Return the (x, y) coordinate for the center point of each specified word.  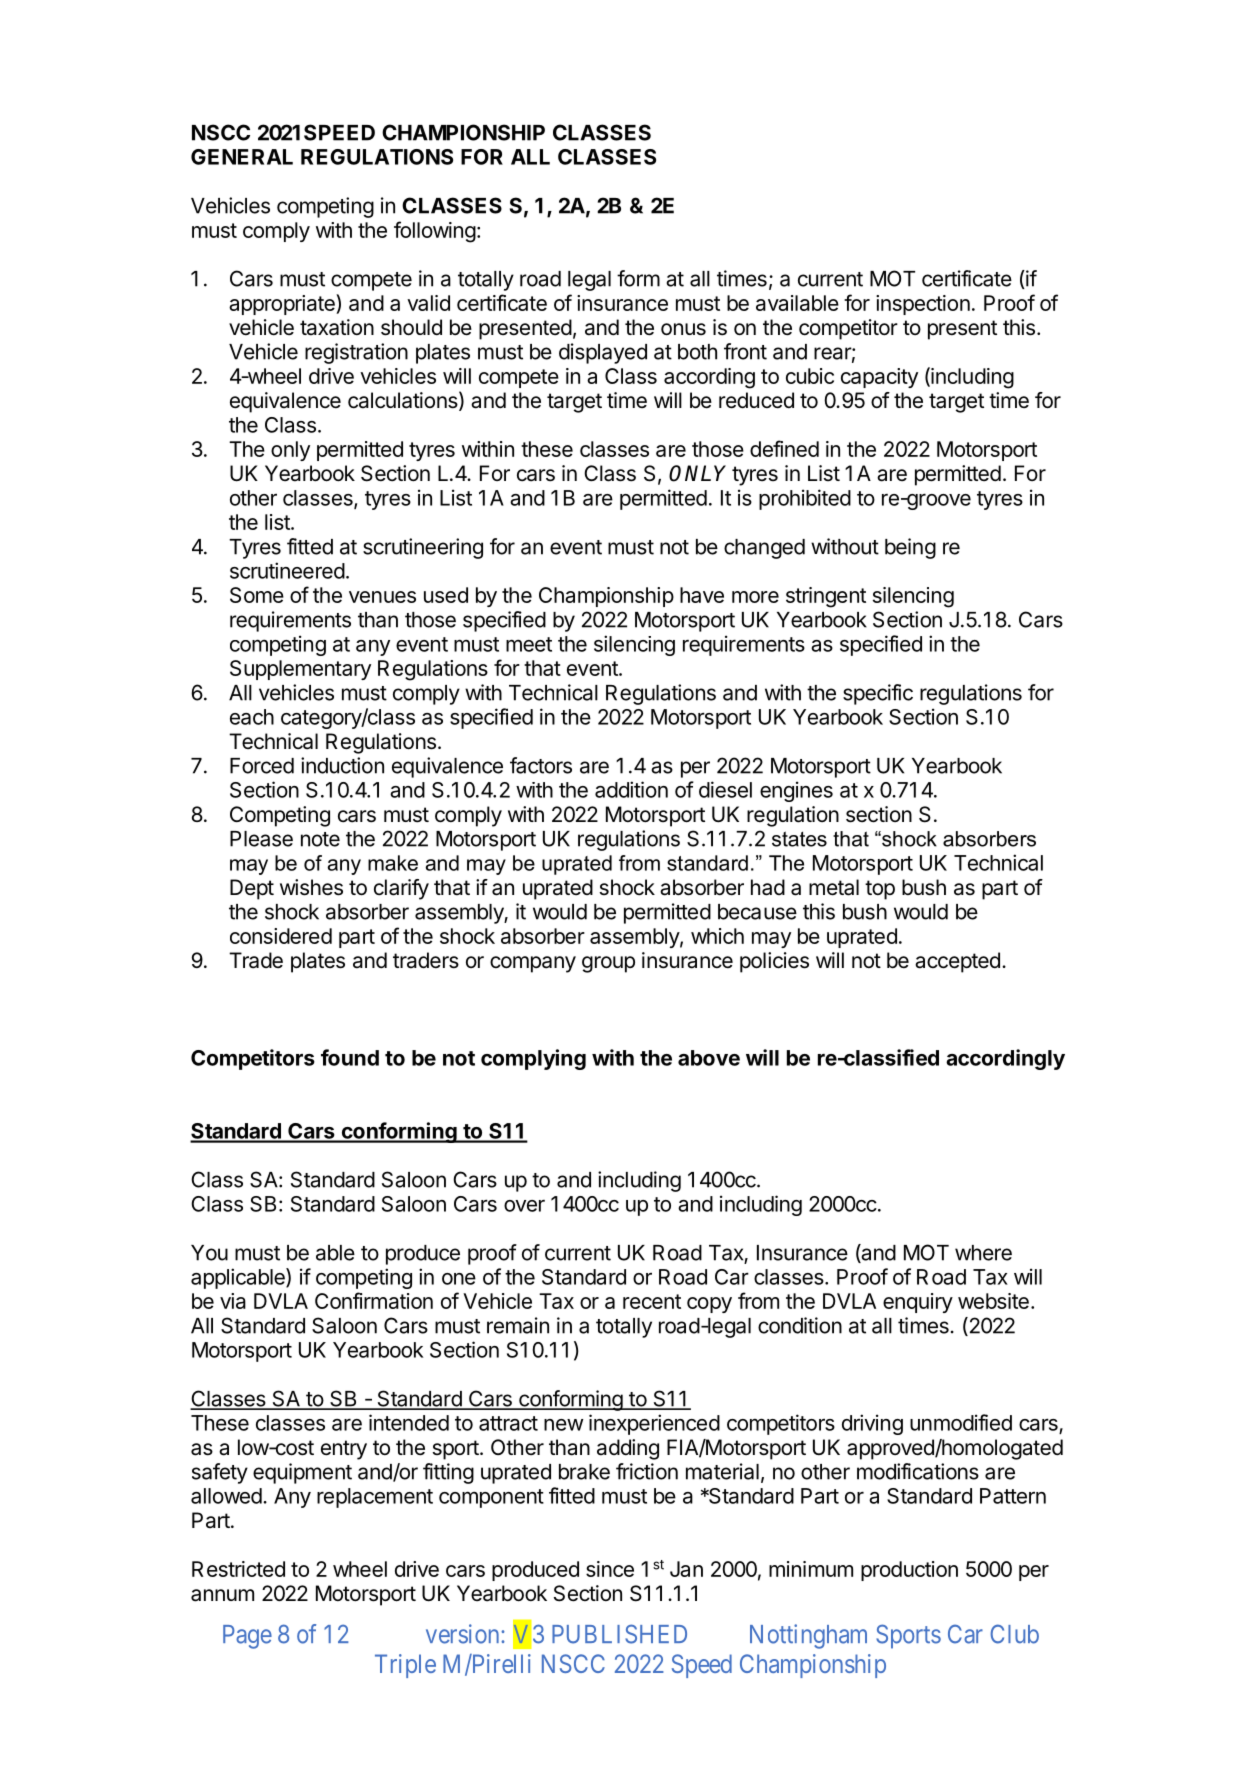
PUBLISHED (619, 1634)
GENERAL (242, 157)
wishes (311, 887)
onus (683, 329)
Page (247, 1637)
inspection (923, 305)
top (880, 890)
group (608, 964)
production (909, 1571)
